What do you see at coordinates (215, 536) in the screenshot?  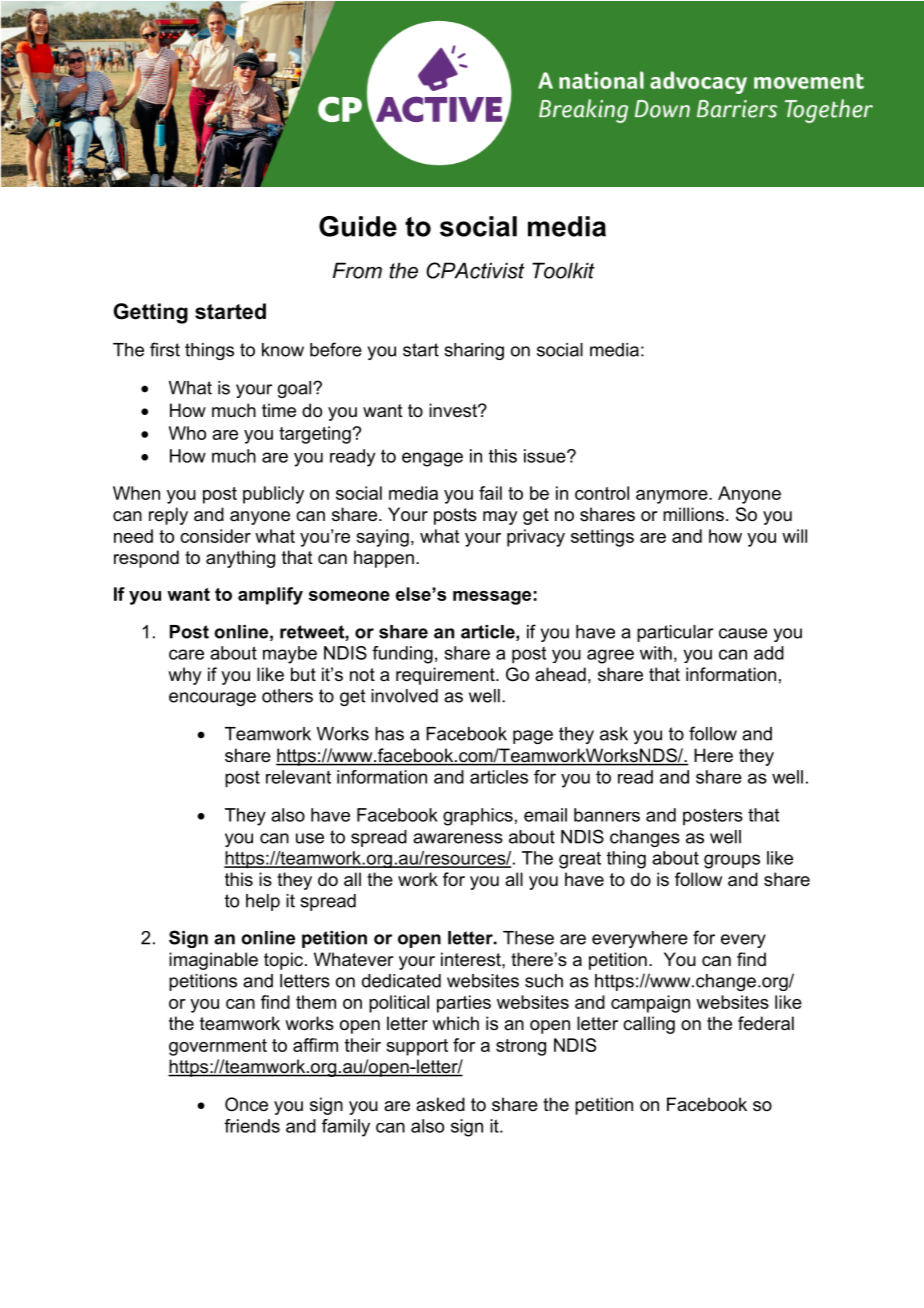 I see `consider` at bounding box center [215, 536].
